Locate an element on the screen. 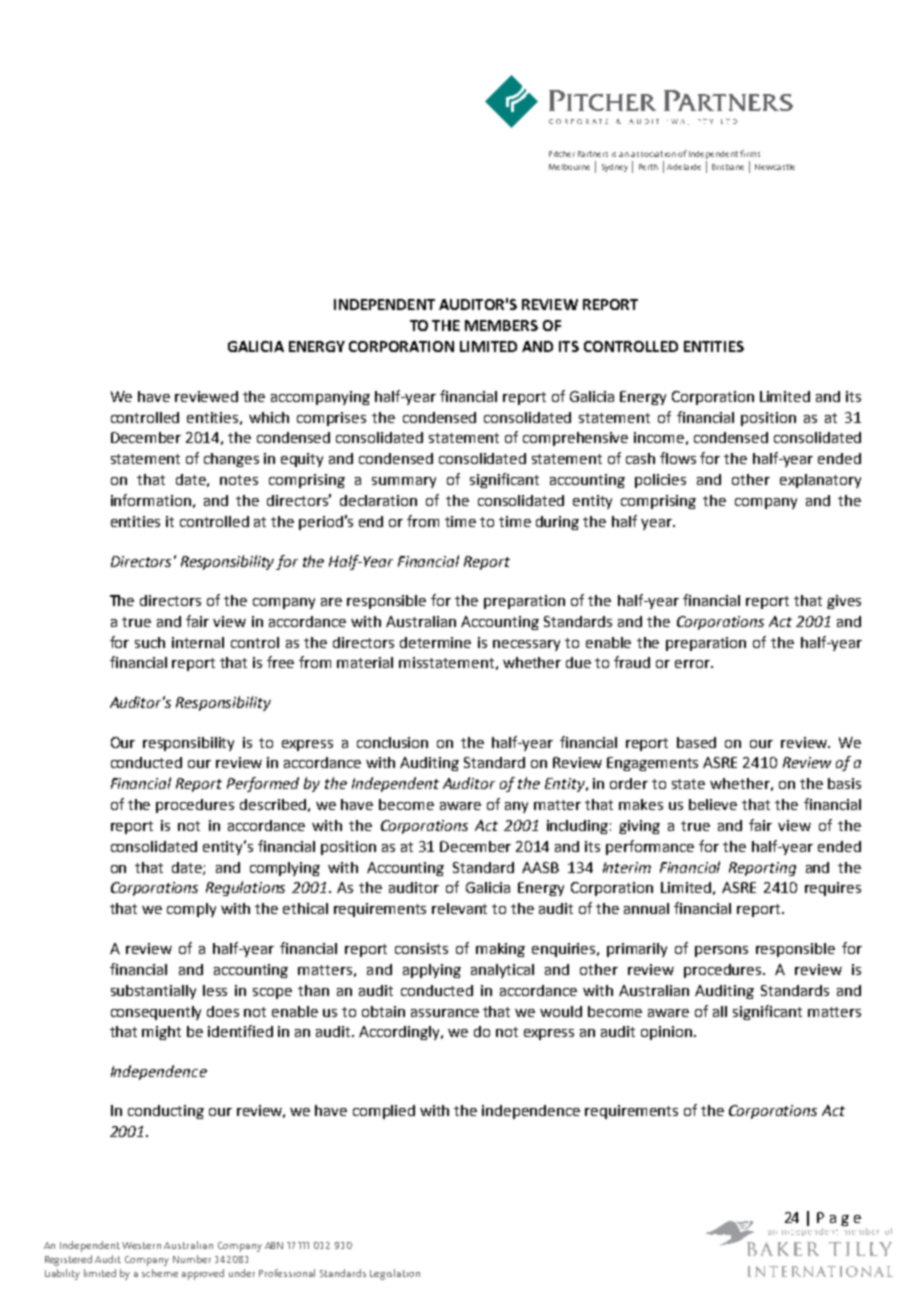  which is located at coordinates (269, 417).
